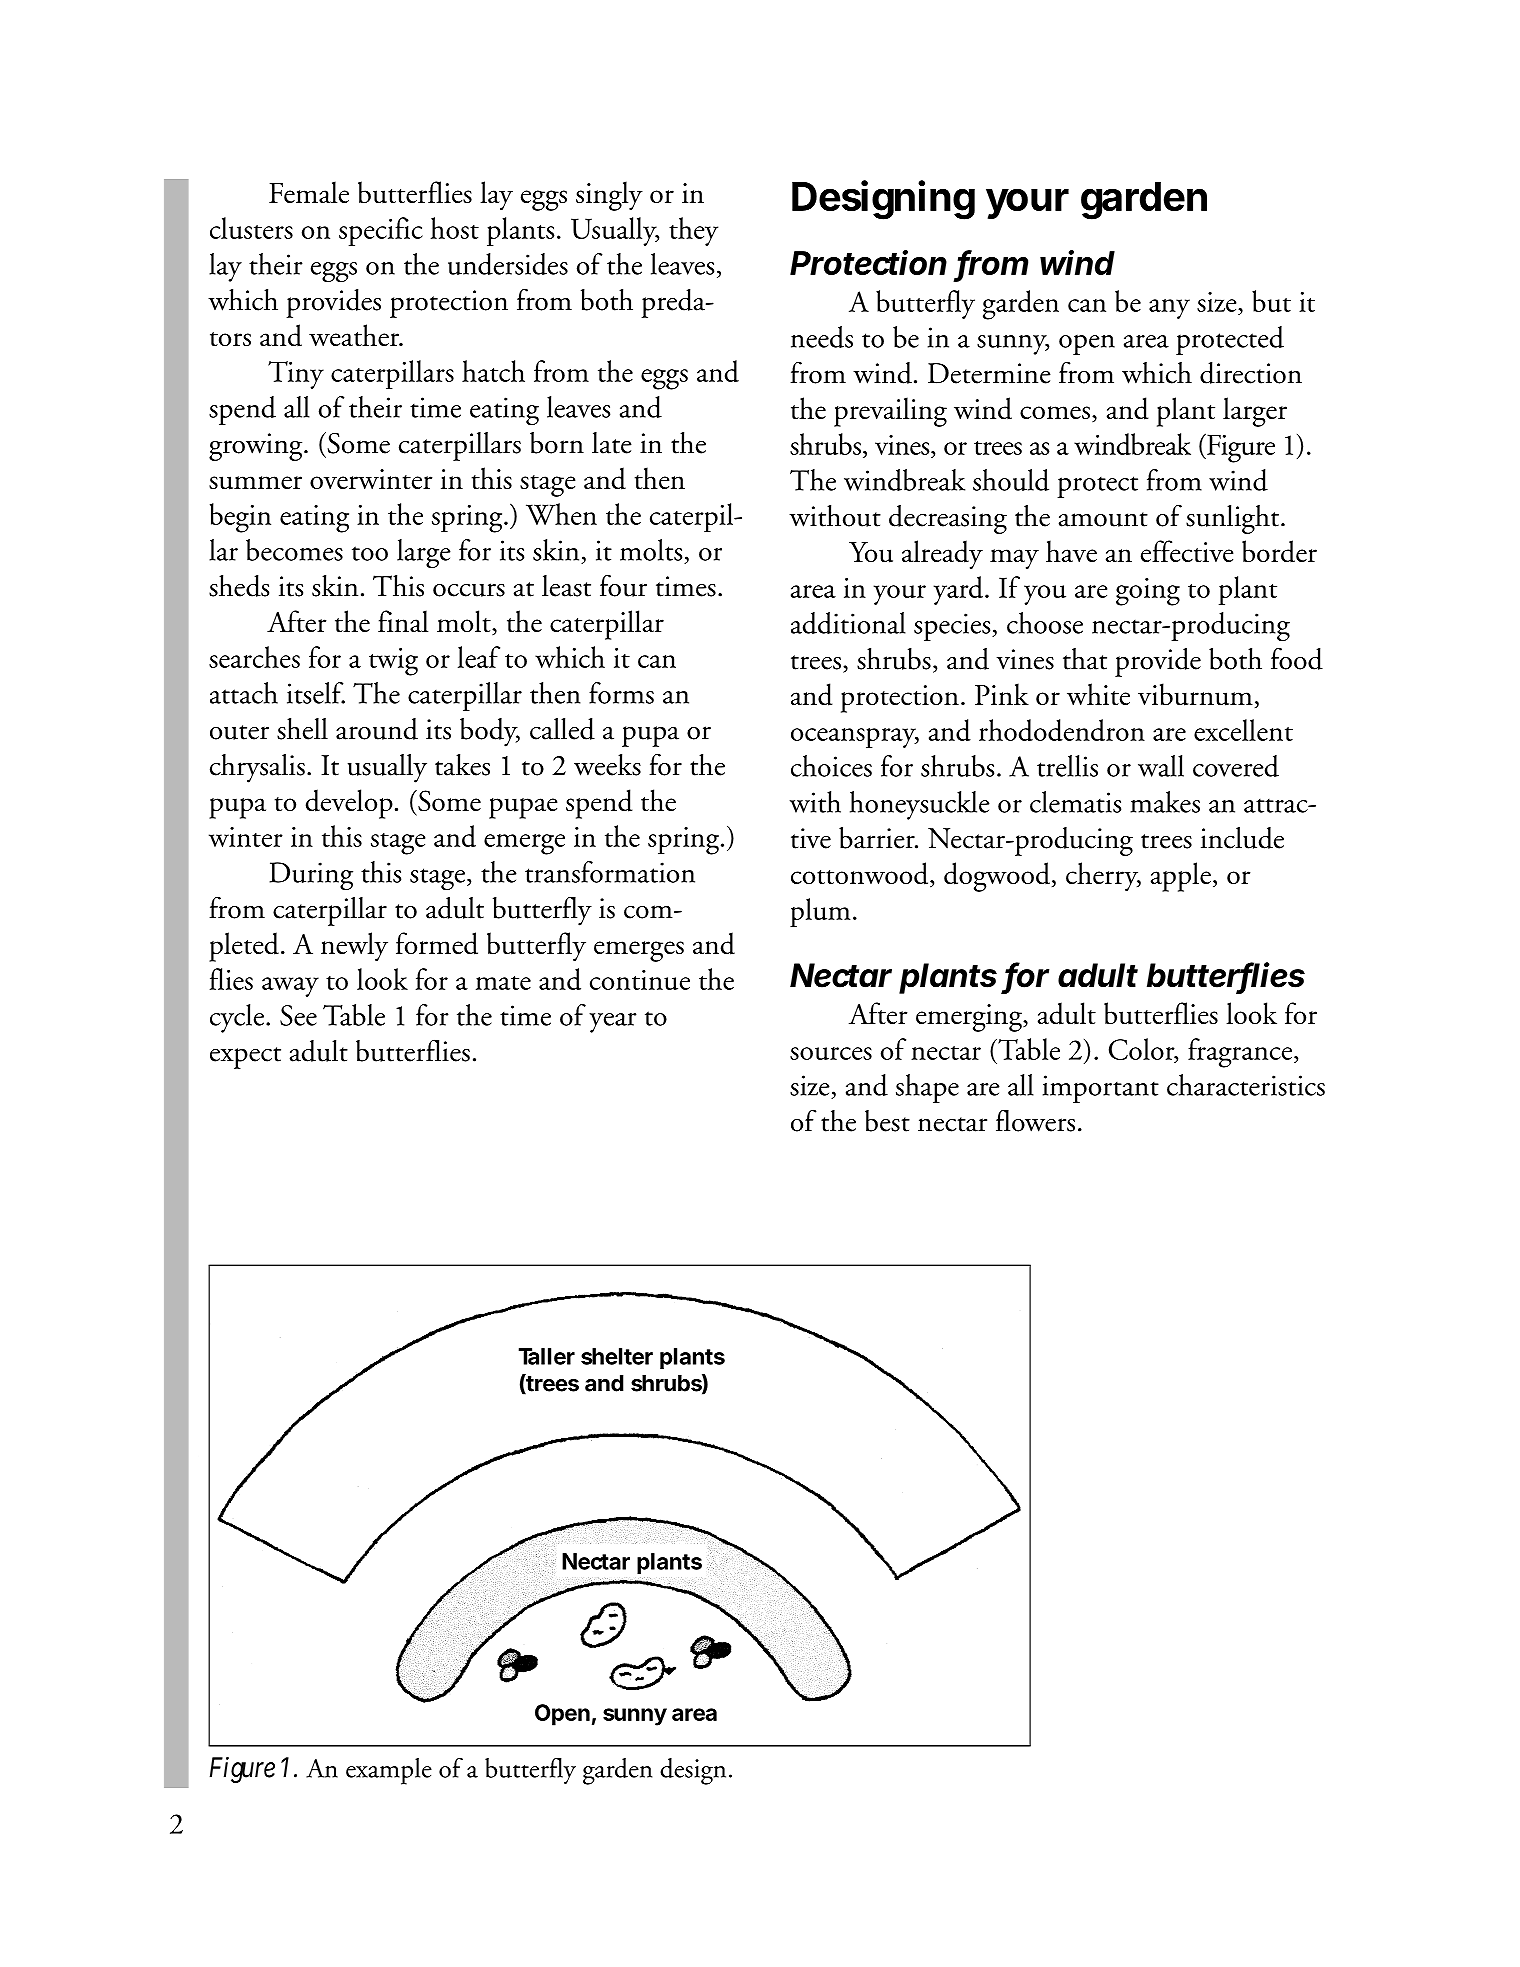 The width and height of the page is (1520, 1967). Describe the element at coordinates (381, 231) in the page. I see `specific` at that location.
